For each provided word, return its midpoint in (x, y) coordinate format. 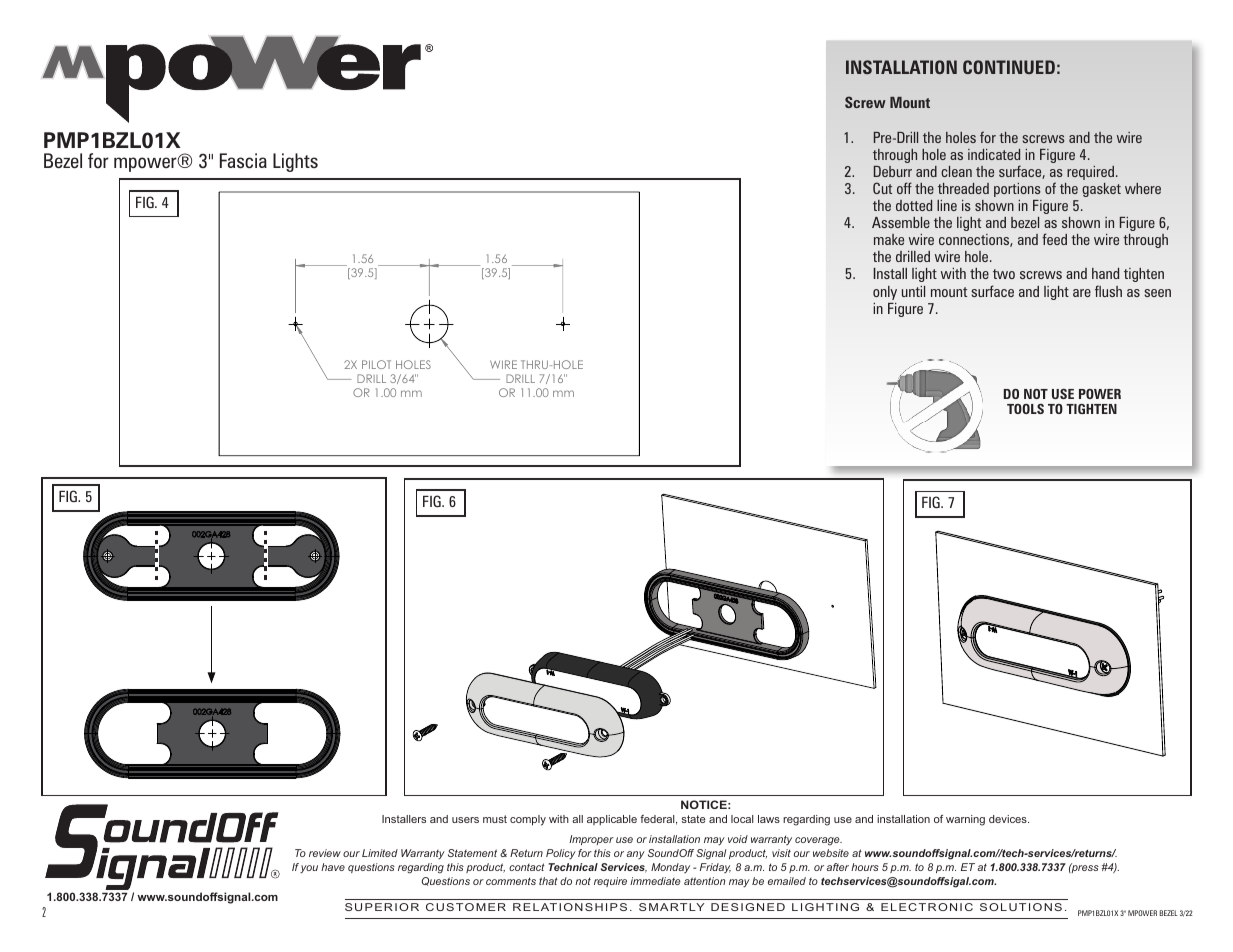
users (465, 820)
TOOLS (1025, 409)
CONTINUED (1009, 67)
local (742, 819)
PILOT (376, 364)
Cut (882, 188)
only (885, 293)
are (1082, 293)
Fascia (243, 160)
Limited (380, 853)
